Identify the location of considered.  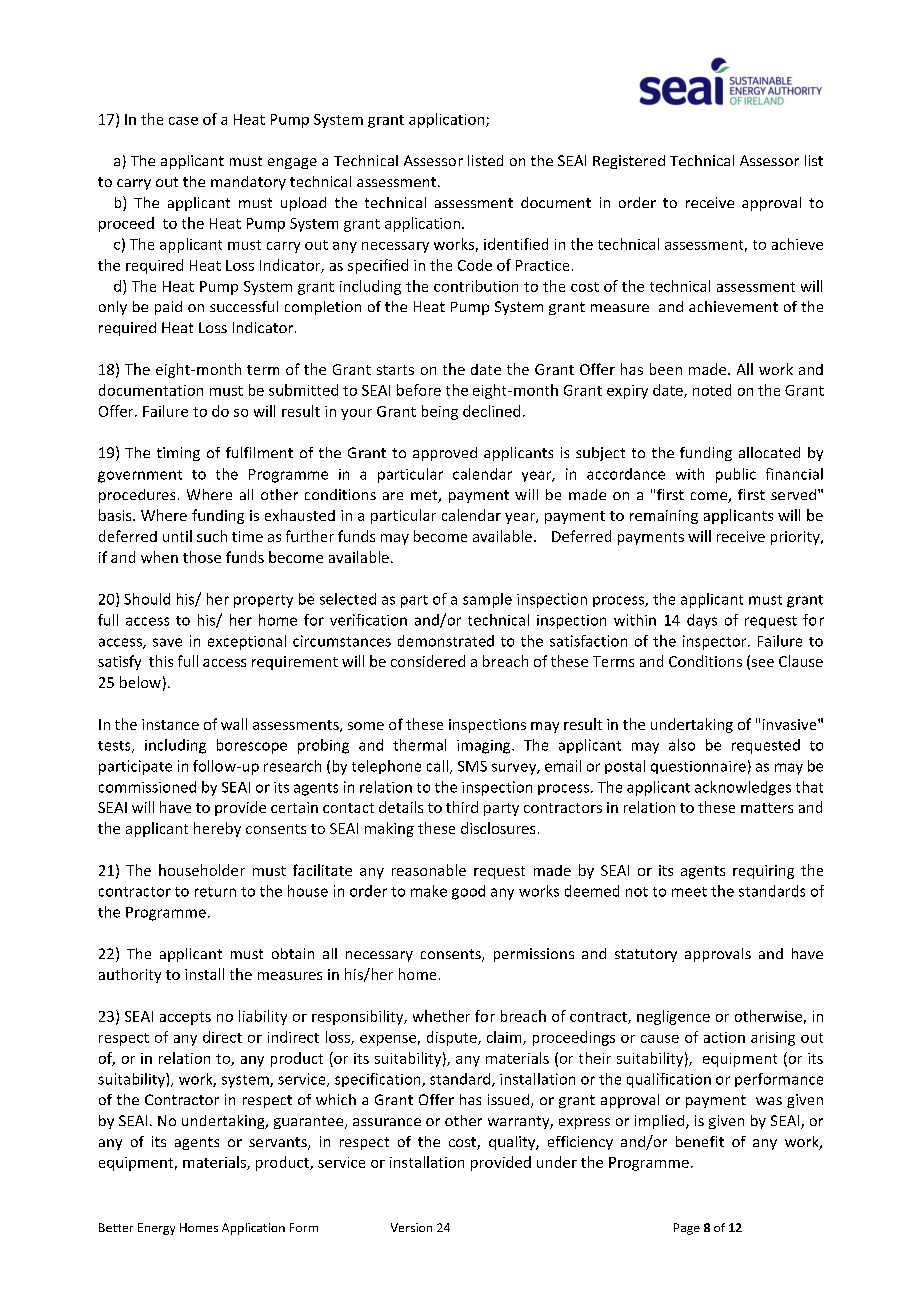
(428, 661).
